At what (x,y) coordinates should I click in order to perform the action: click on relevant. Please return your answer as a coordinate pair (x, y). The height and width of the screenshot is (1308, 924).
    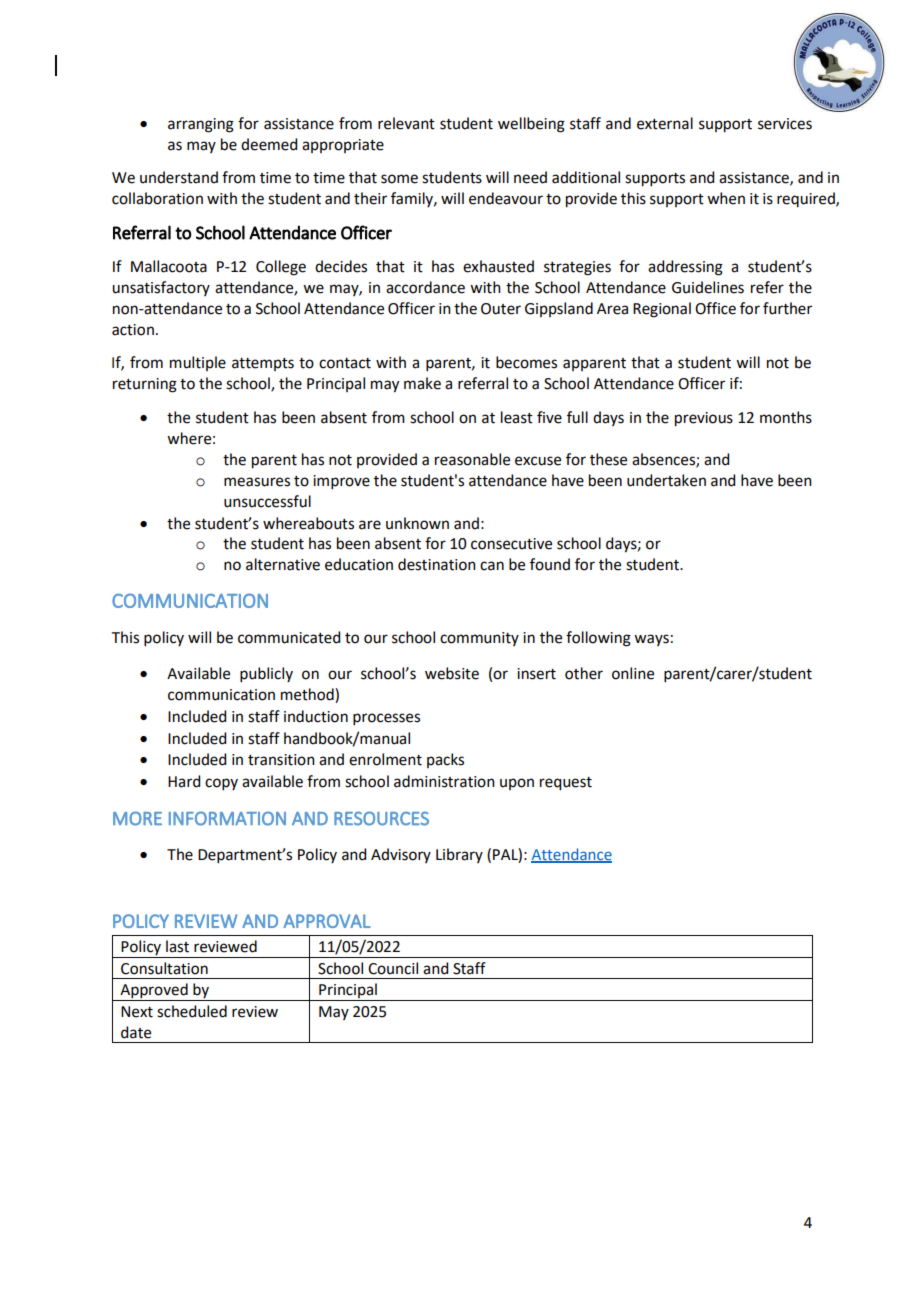
    Looking at the image, I should click on (406, 123).
